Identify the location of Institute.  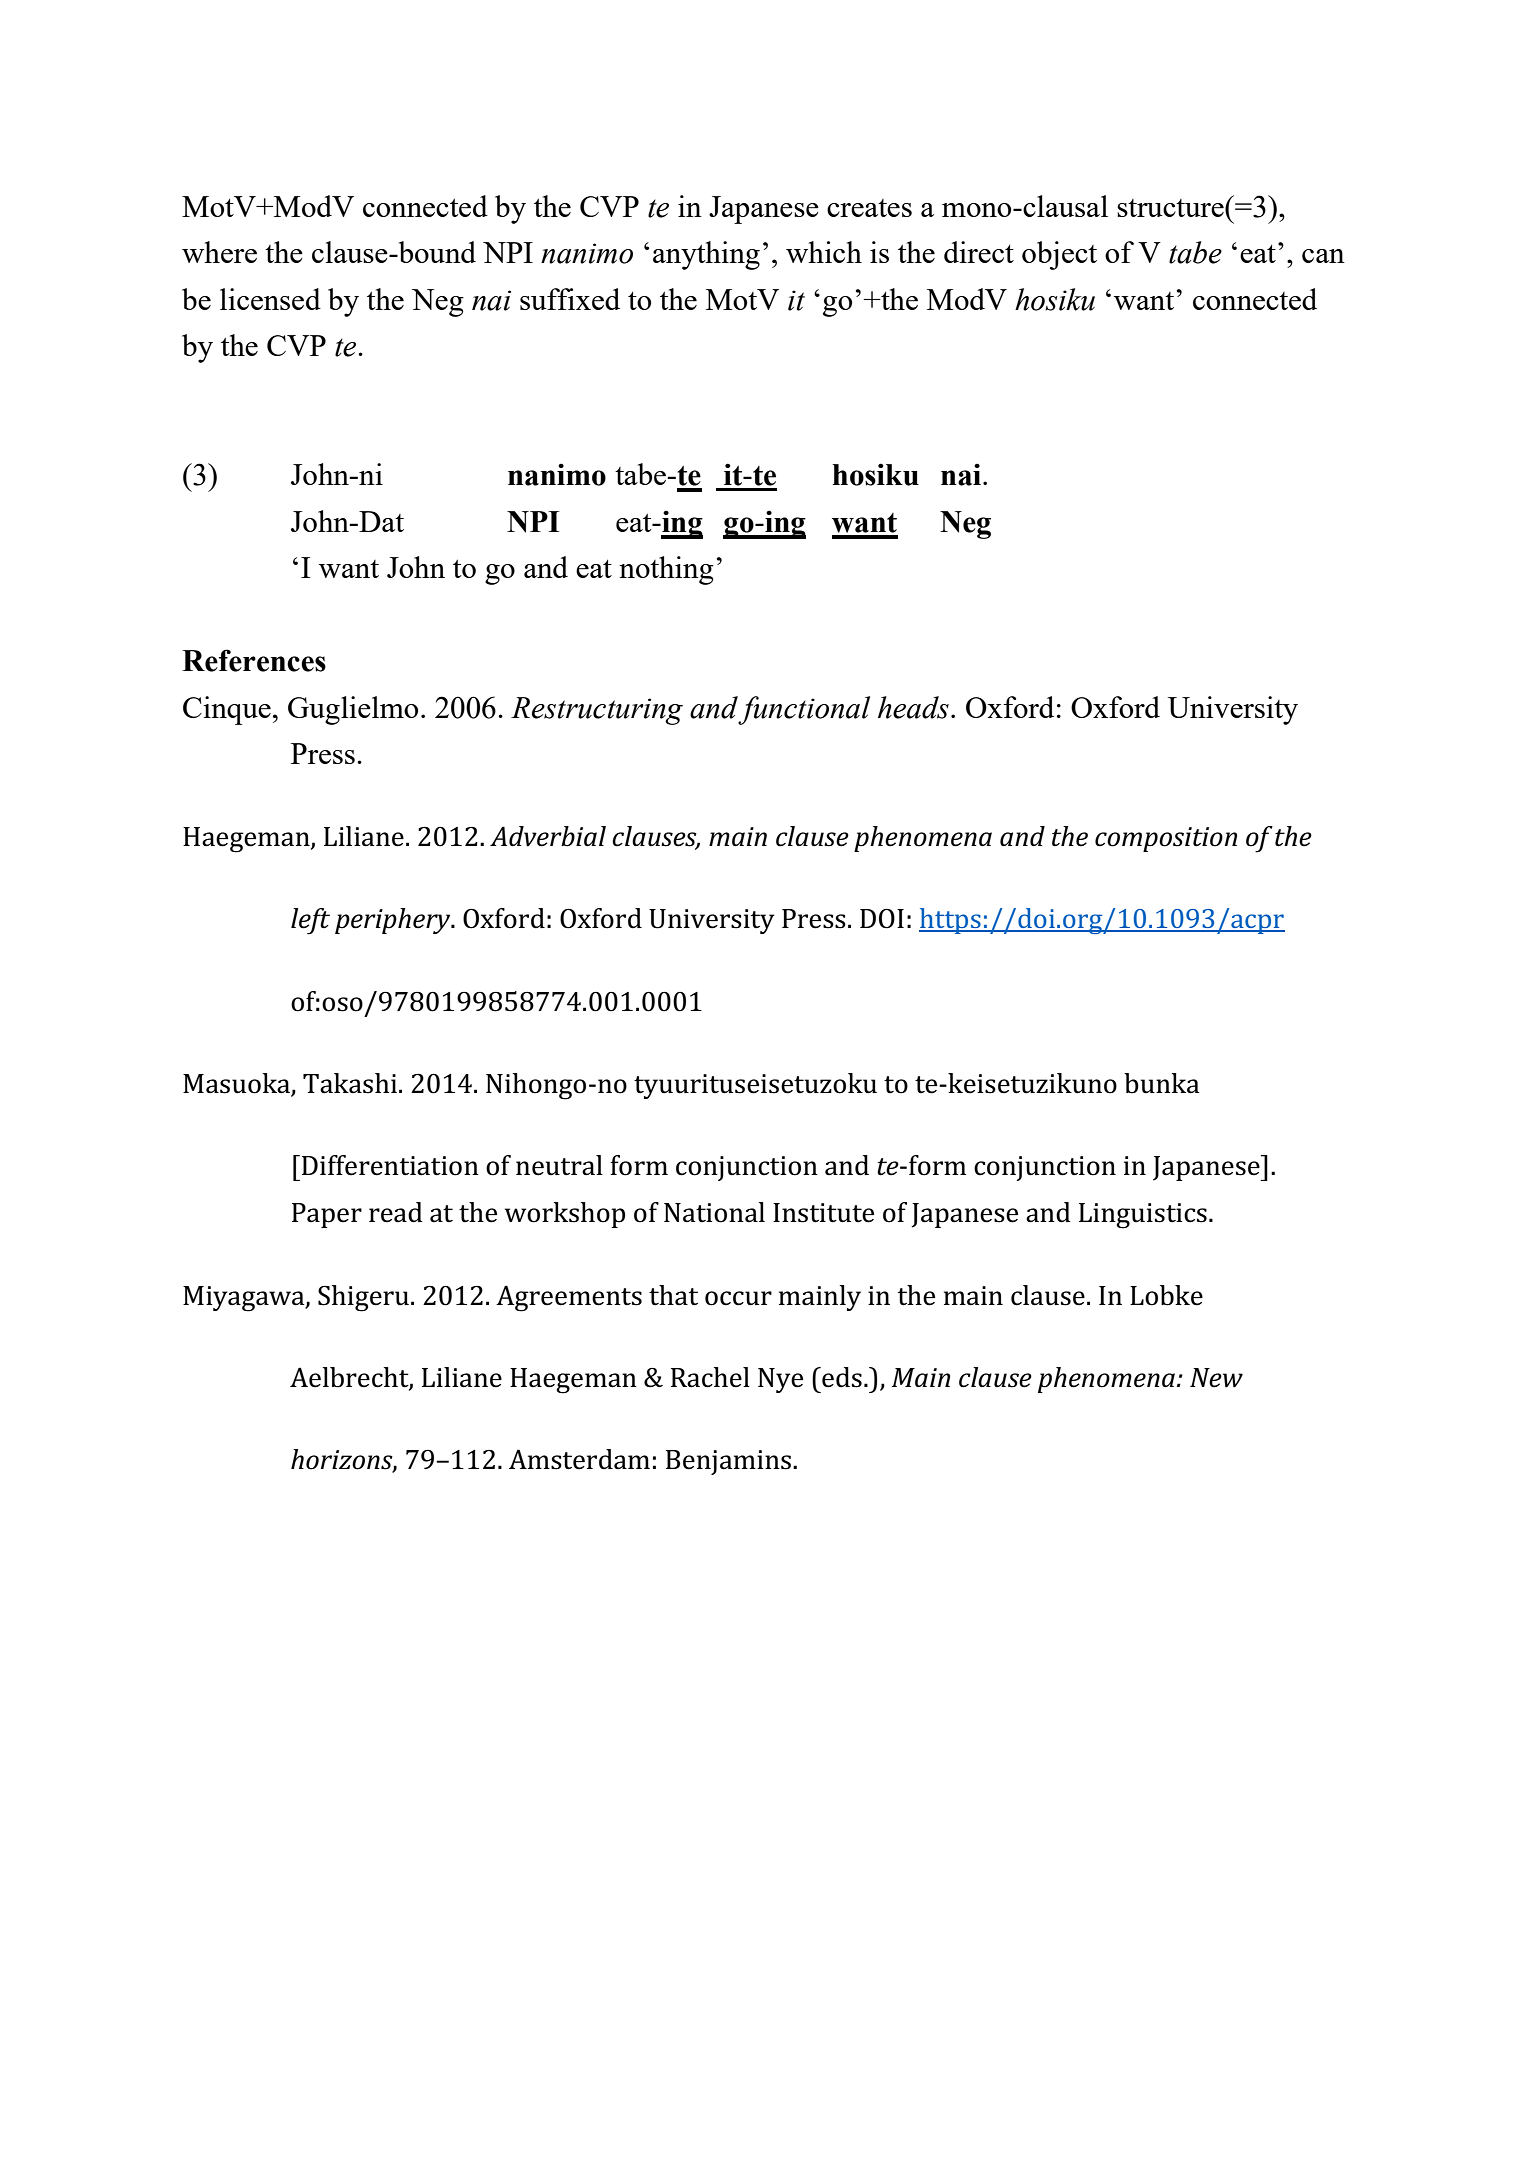
(823, 1213).
